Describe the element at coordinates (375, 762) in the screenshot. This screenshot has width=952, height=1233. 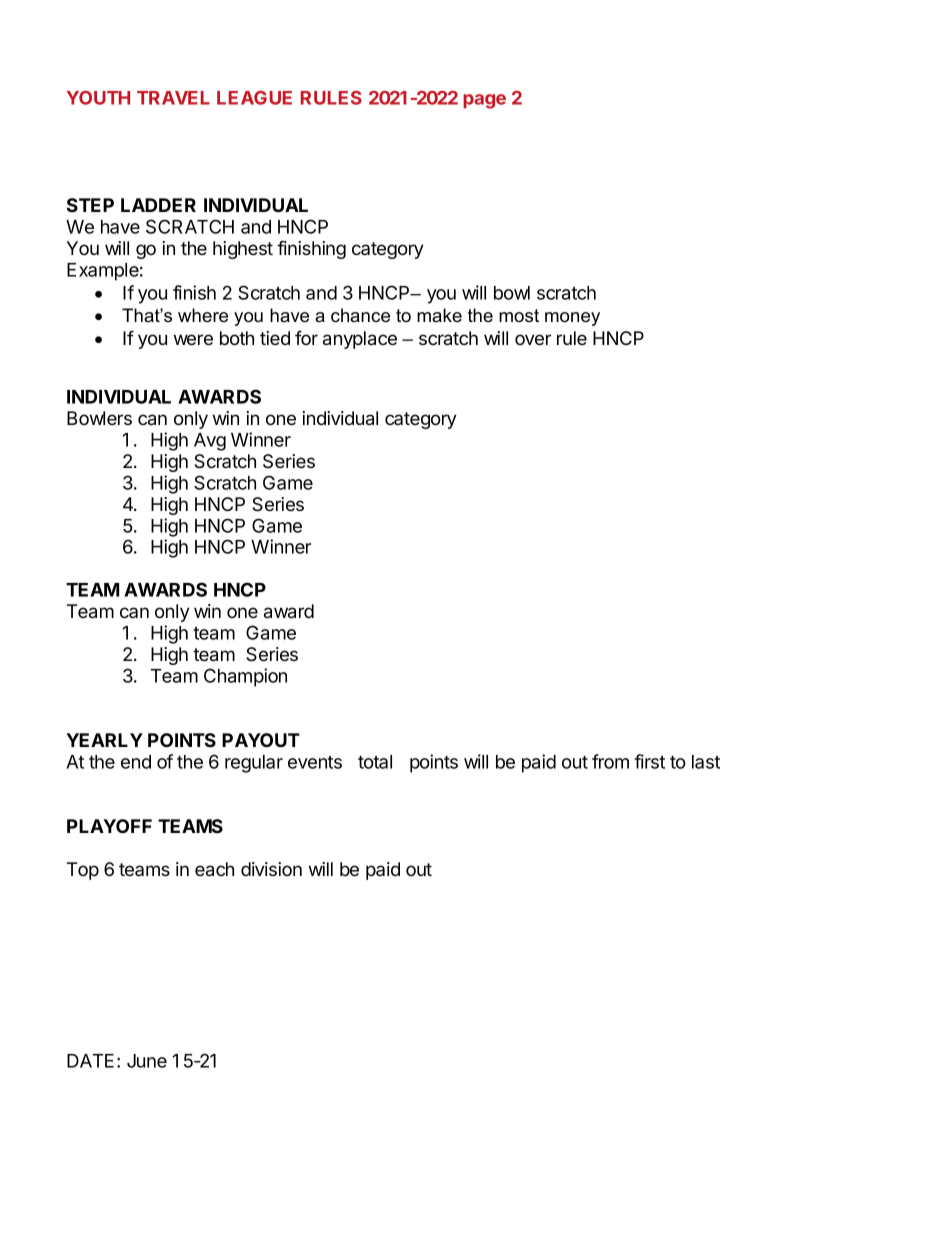
I see `total` at that location.
